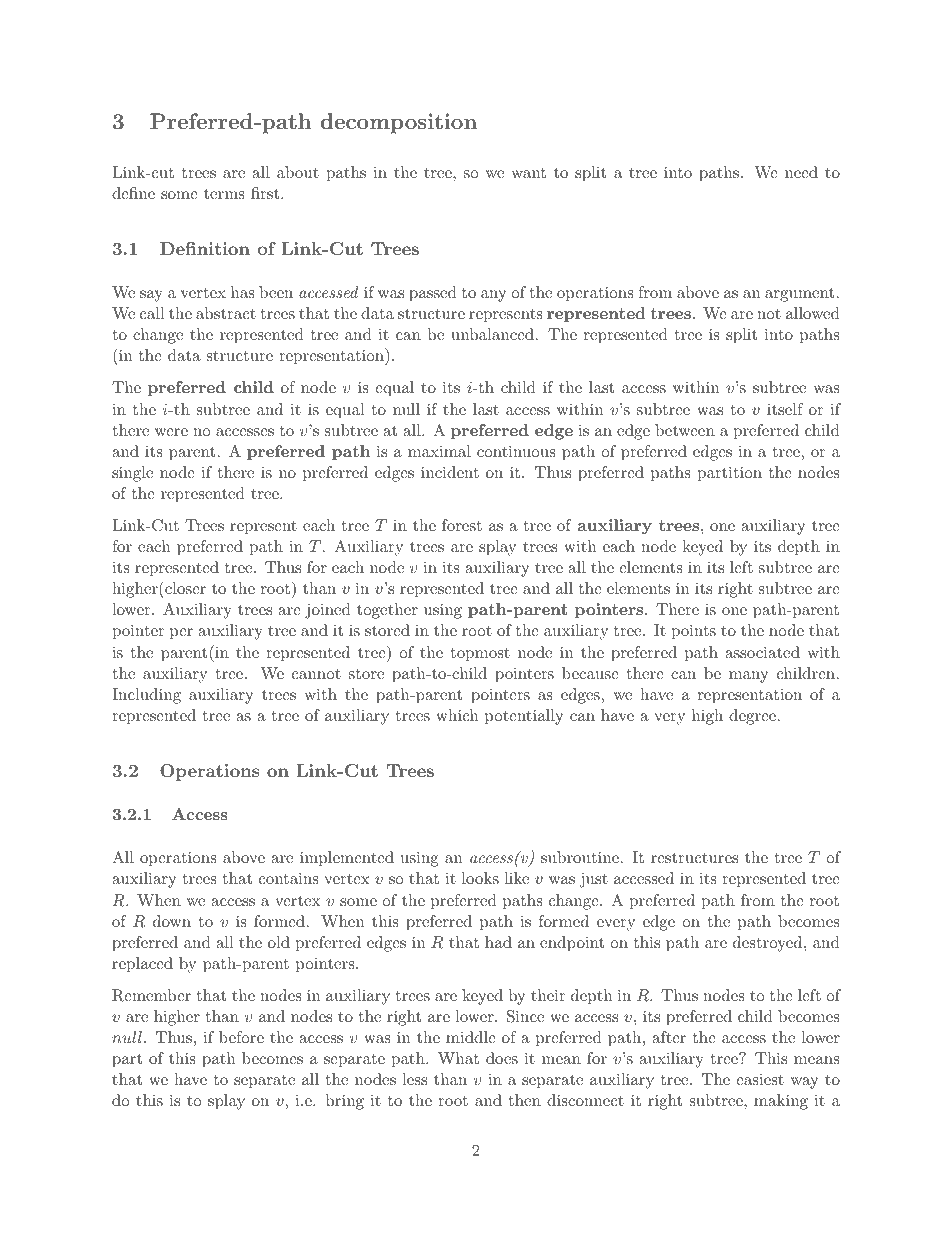 The width and height of the document is (952, 1233). What do you see at coordinates (528, 173) in the document?
I see `want` at bounding box center [528, 173].
